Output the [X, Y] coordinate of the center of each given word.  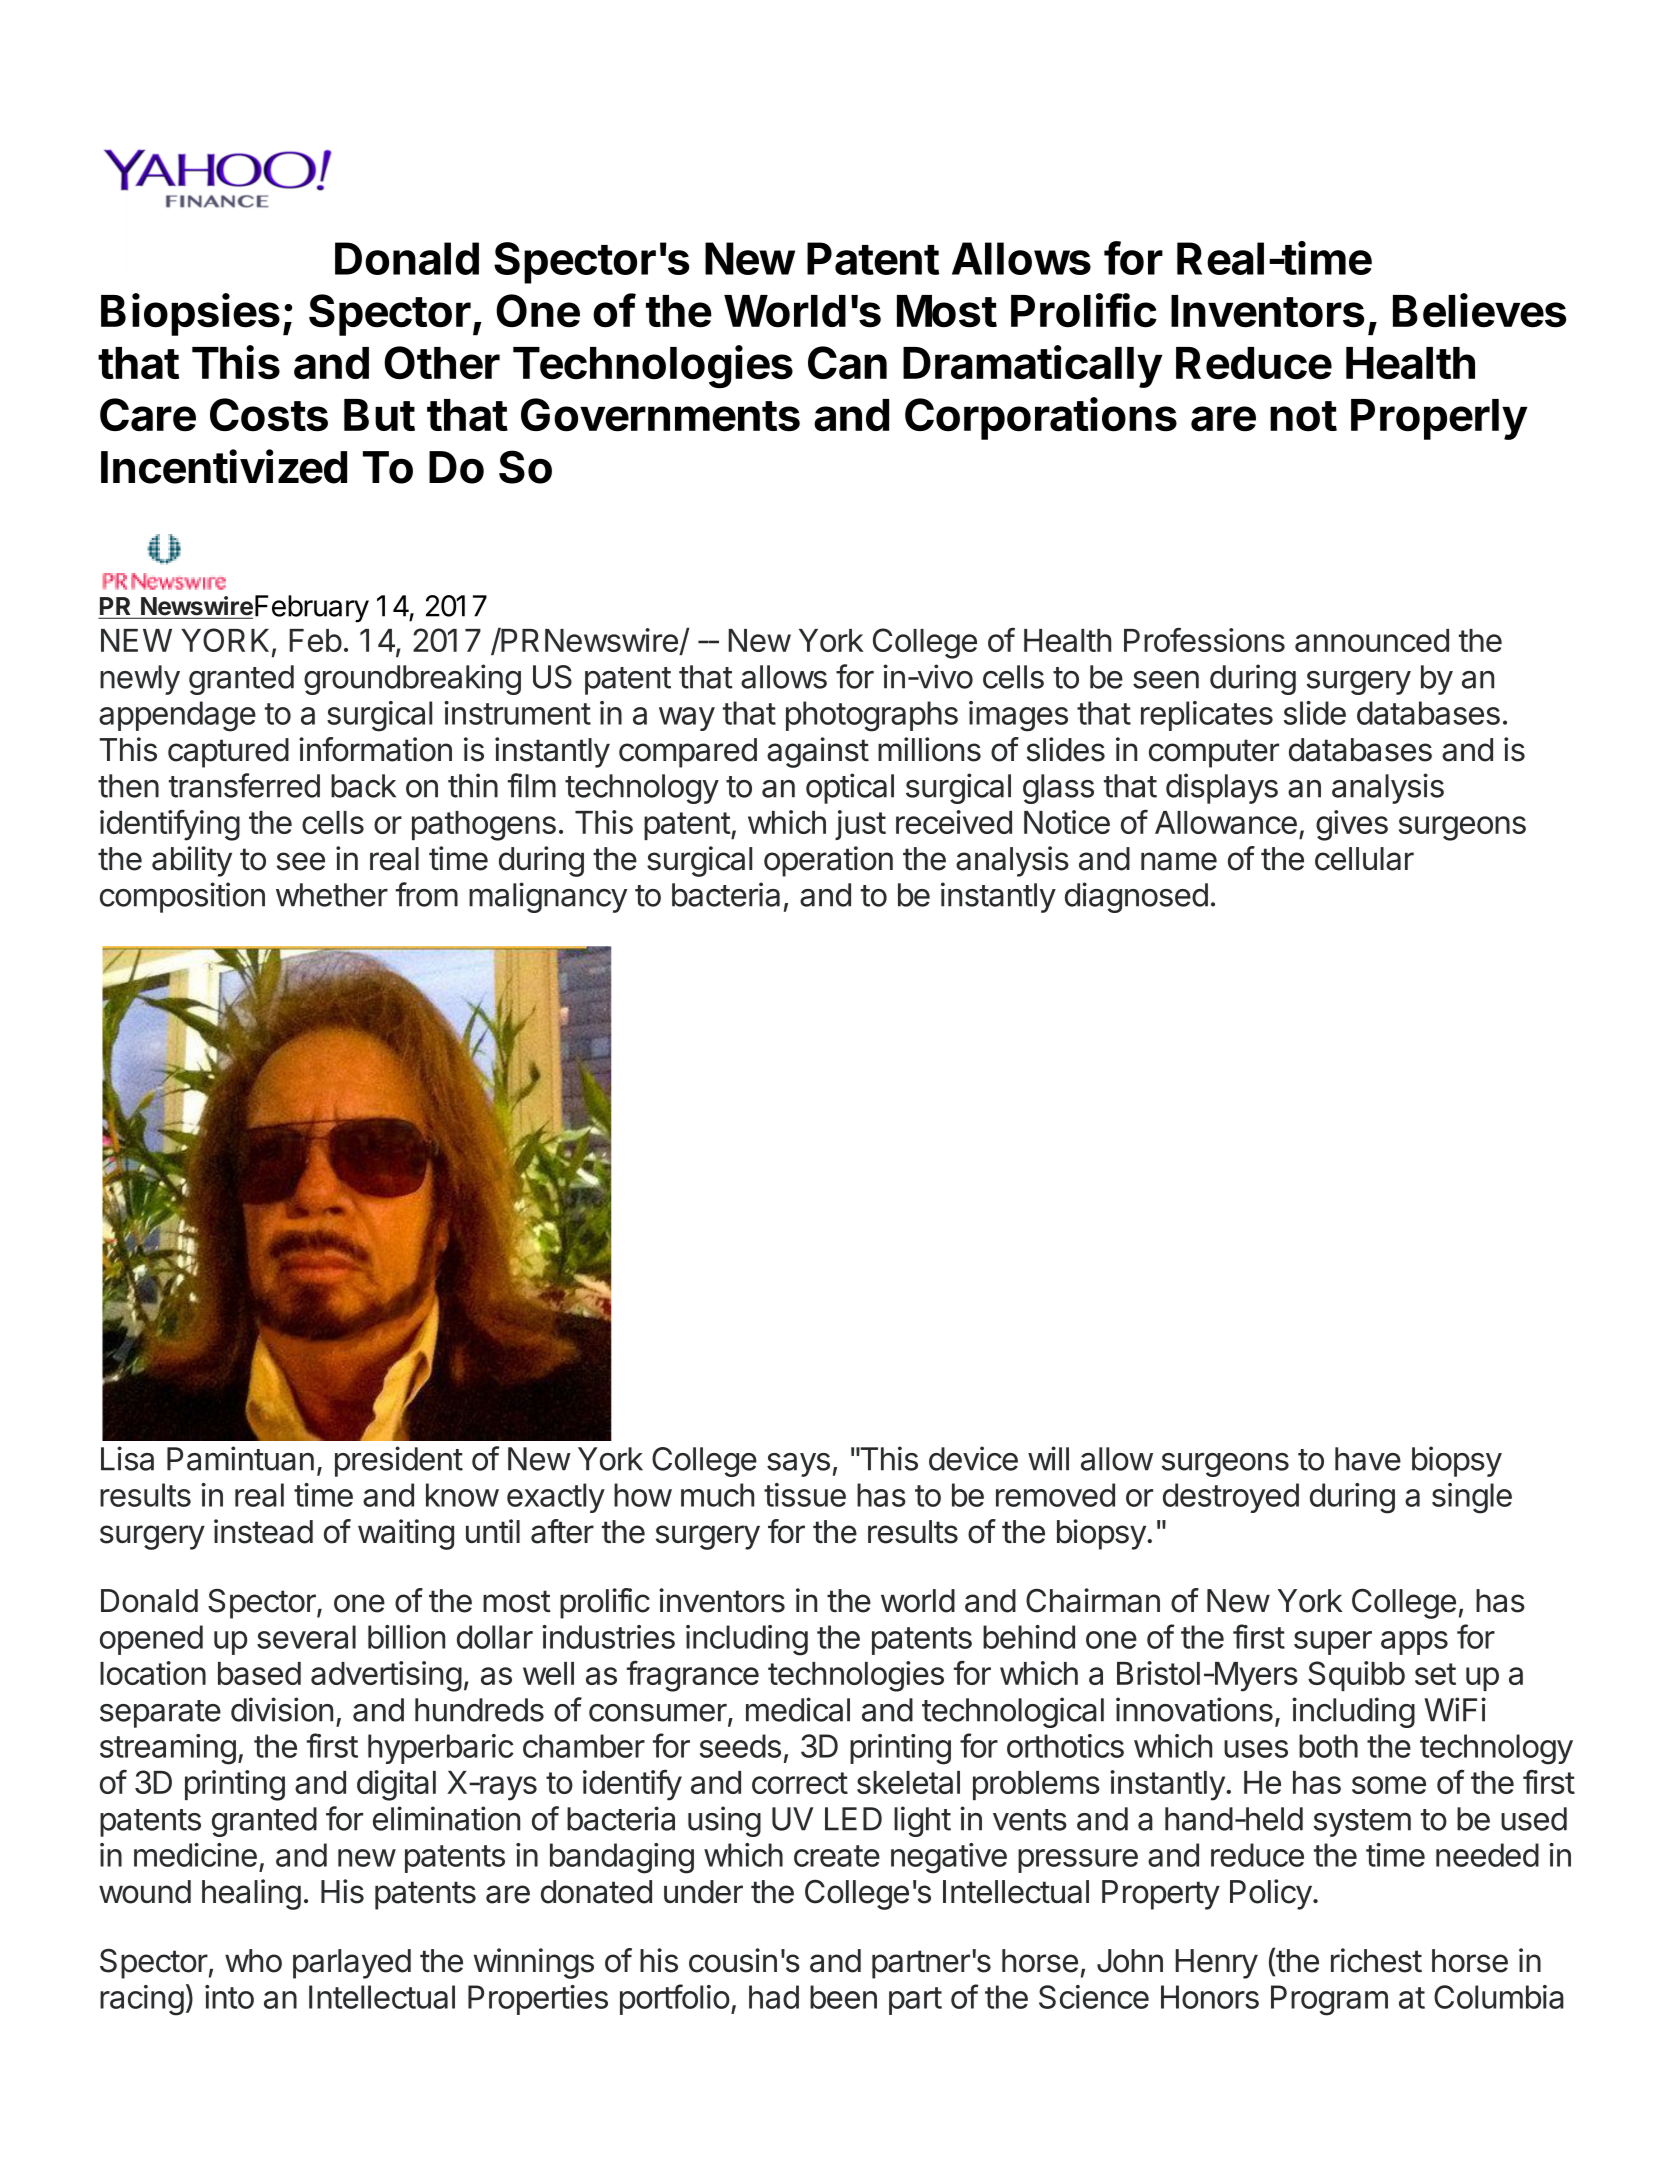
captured [228, 753]
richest [1376, 1960]
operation [828, 861]
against [818, 752]
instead [263, 1531]
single [1472, 1498]
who [253, 1961]
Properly [1439, 419]
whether [332, 895]
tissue [805, 1495]
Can [847, 363]
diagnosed [1136, 897]
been [843, 1997]
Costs [269, 415]
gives [1352, 825]
